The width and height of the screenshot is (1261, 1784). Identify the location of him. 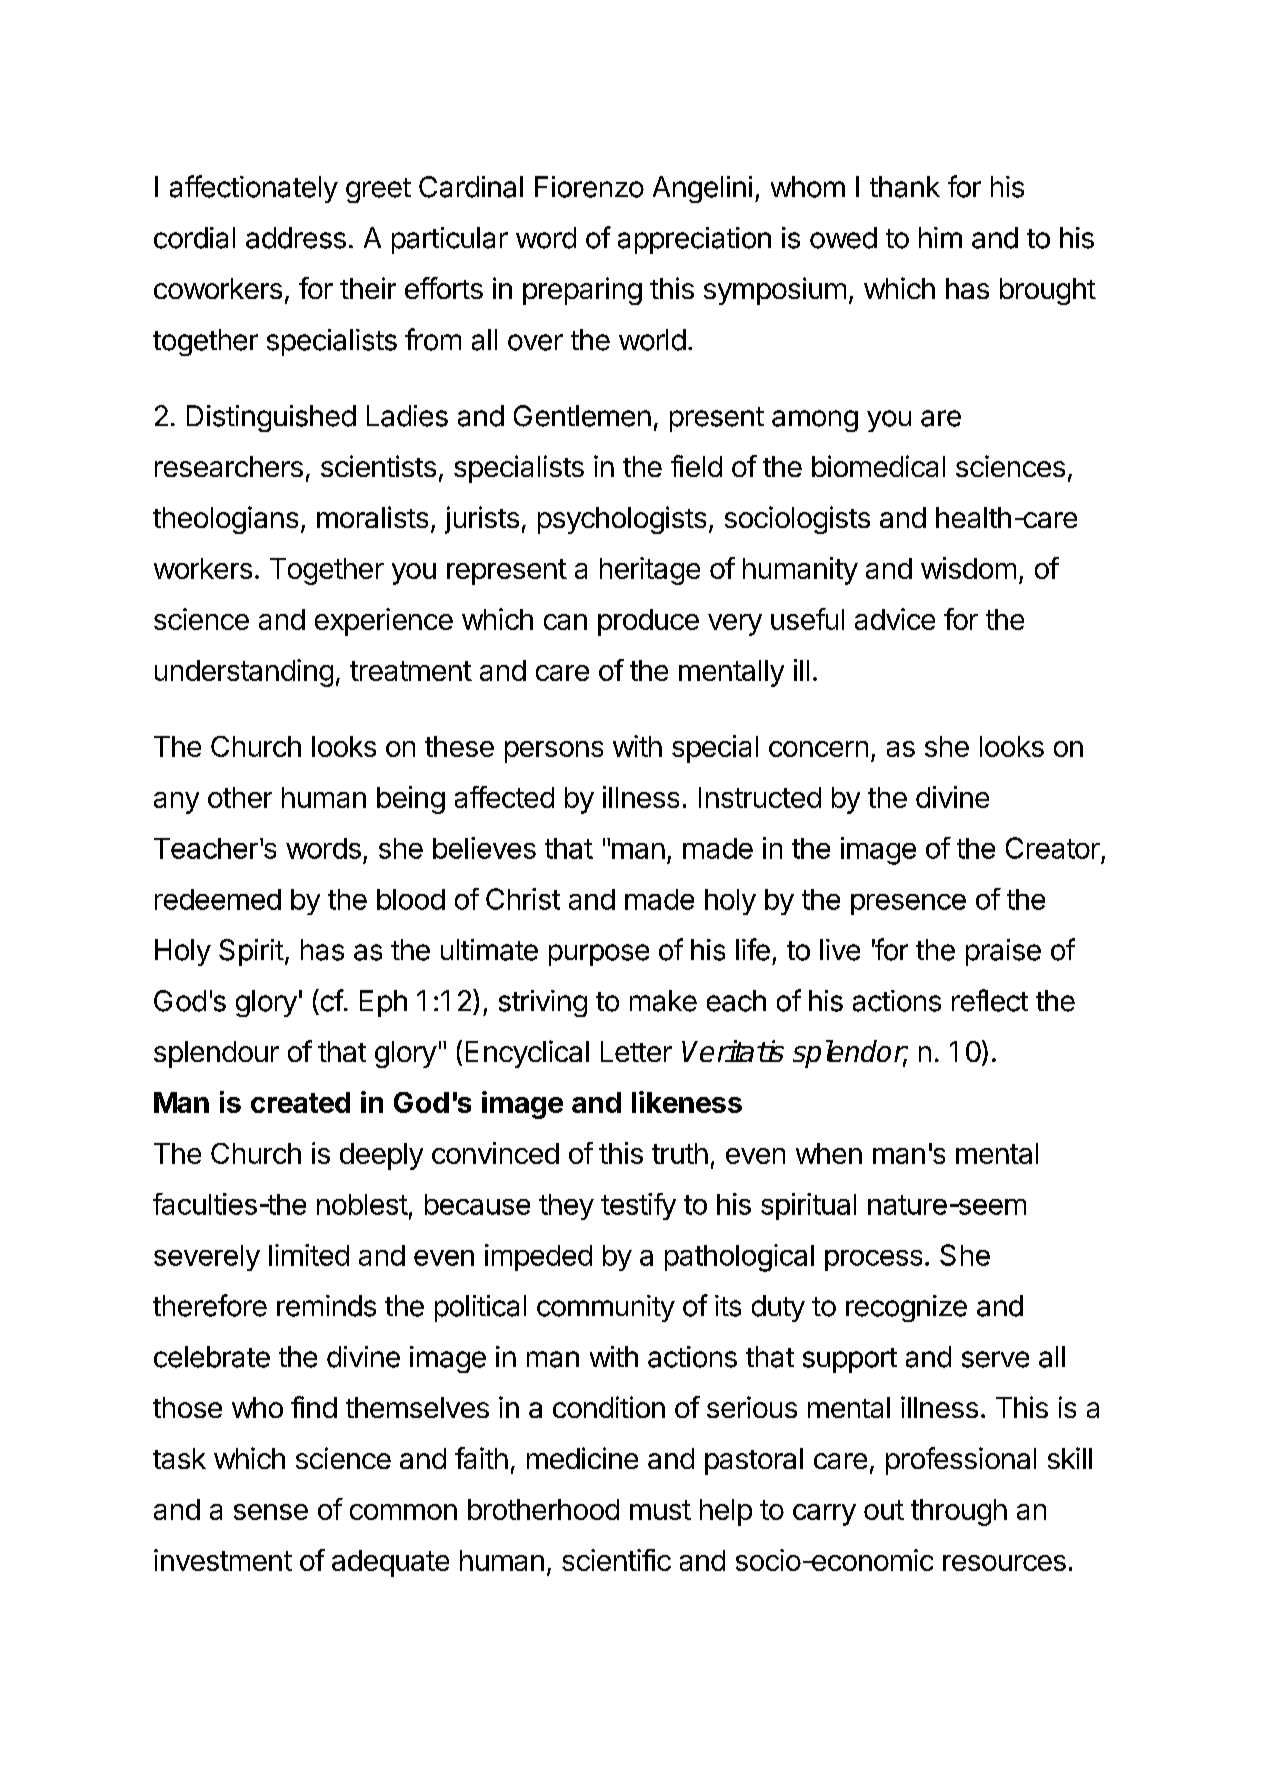
(940, 237).
